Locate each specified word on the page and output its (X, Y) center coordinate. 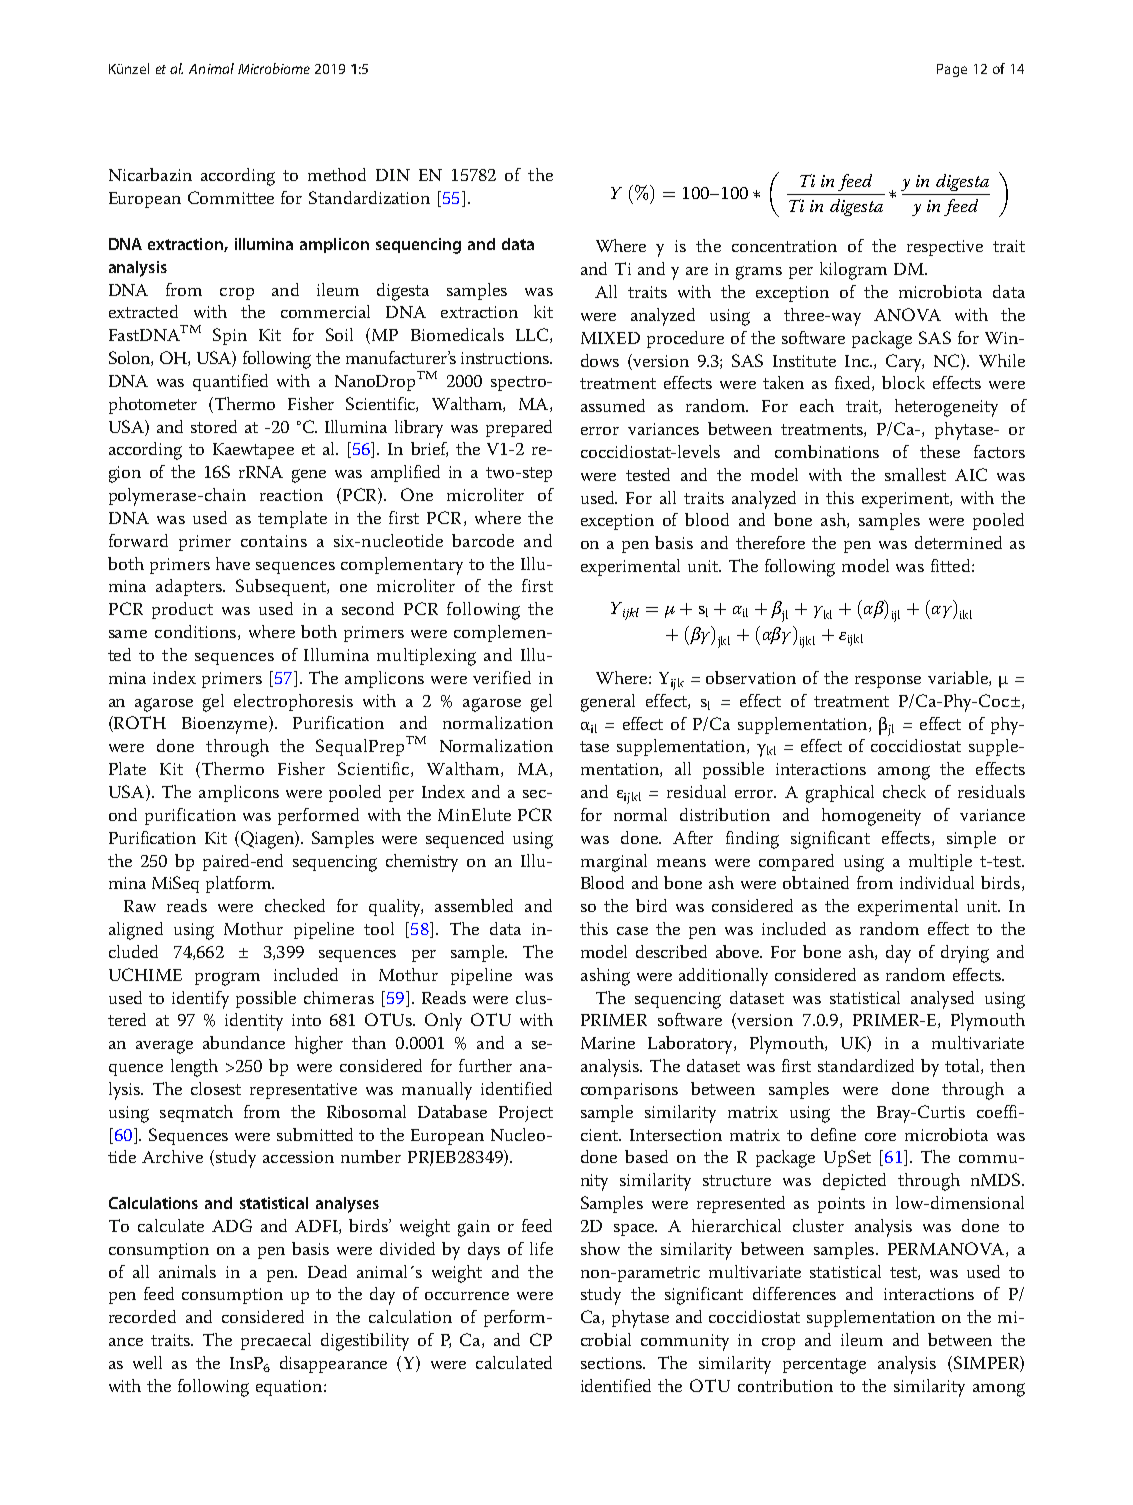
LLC (533, 335)
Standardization (369, 197)
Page (952, 70)
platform (240, 884)
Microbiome (274, 68)
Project (526, 1114)
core (880, 1137)
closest (216, 1088)
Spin (230, 336)
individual (937, 882)
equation (290, 1388)
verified (502, 677)
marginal (614, 863)
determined (958, 542)
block (903, 382)
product (182, 610)
